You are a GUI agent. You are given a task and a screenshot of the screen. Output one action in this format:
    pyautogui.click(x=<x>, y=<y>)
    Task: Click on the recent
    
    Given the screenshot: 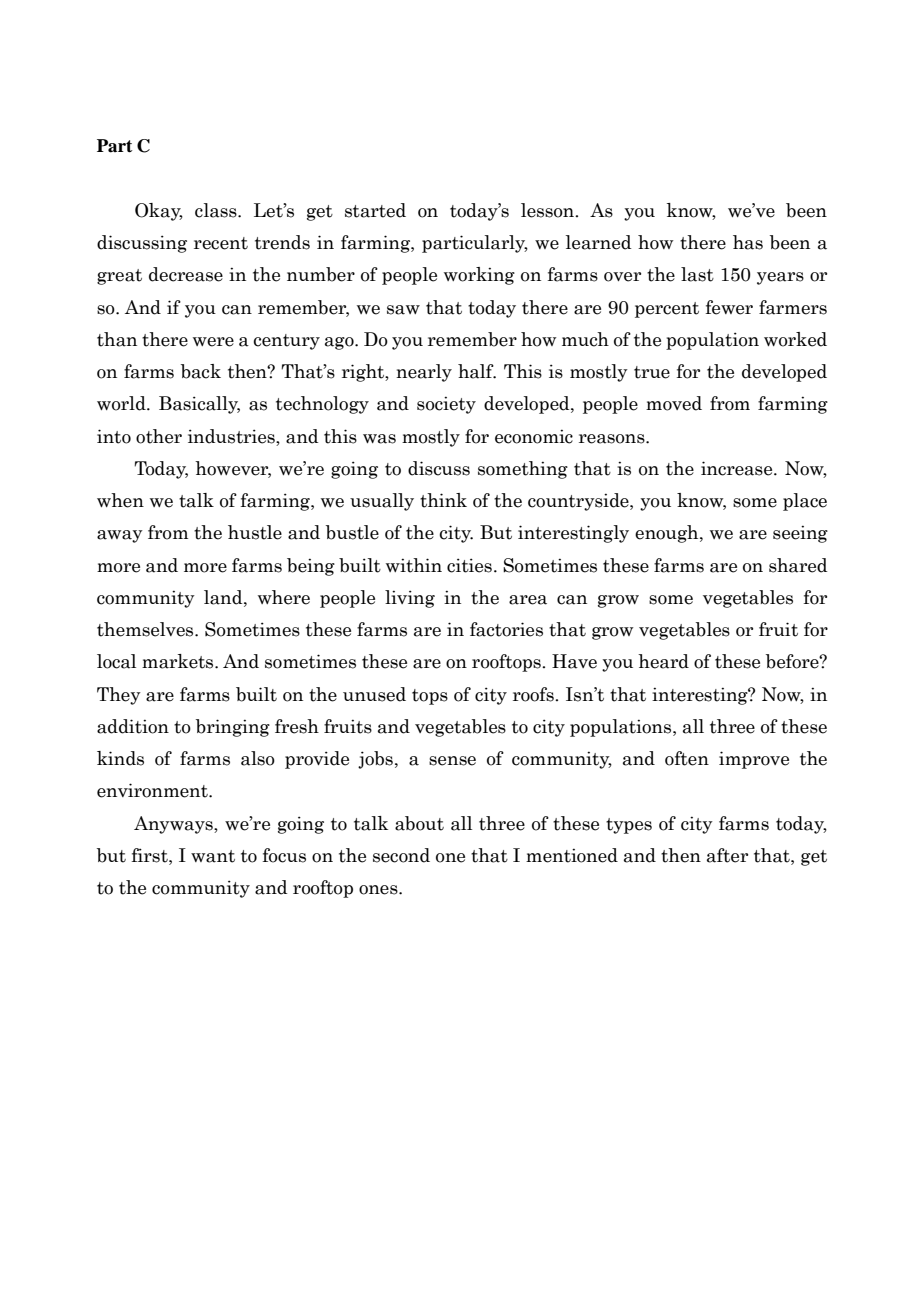 What is the action you would take?
    pyautogui.click(x=221, y=243)
